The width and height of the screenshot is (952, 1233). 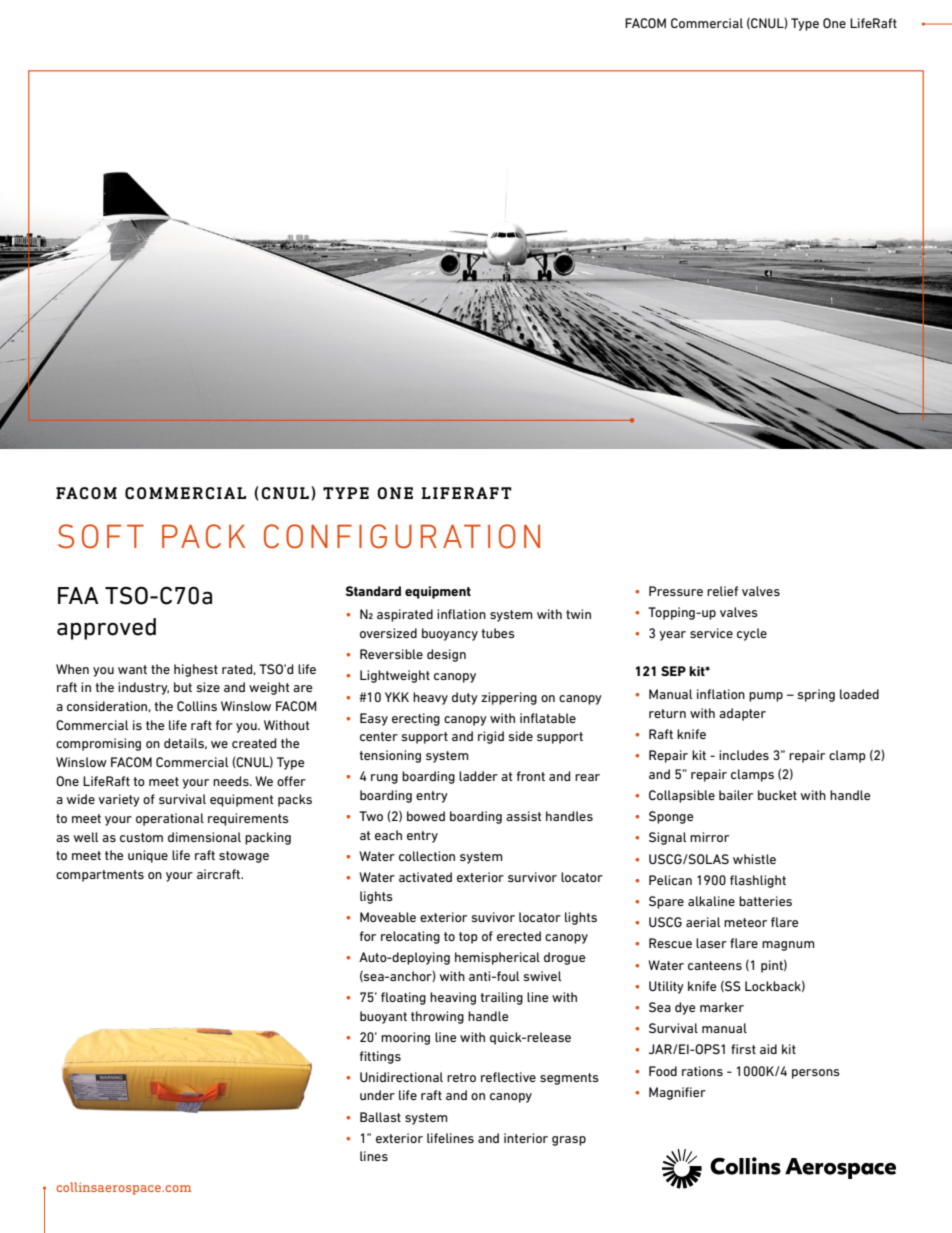 What do you see at coordinates (148, 856) in the screenshot?
I see `unique` at bounding box center [148, 856].
